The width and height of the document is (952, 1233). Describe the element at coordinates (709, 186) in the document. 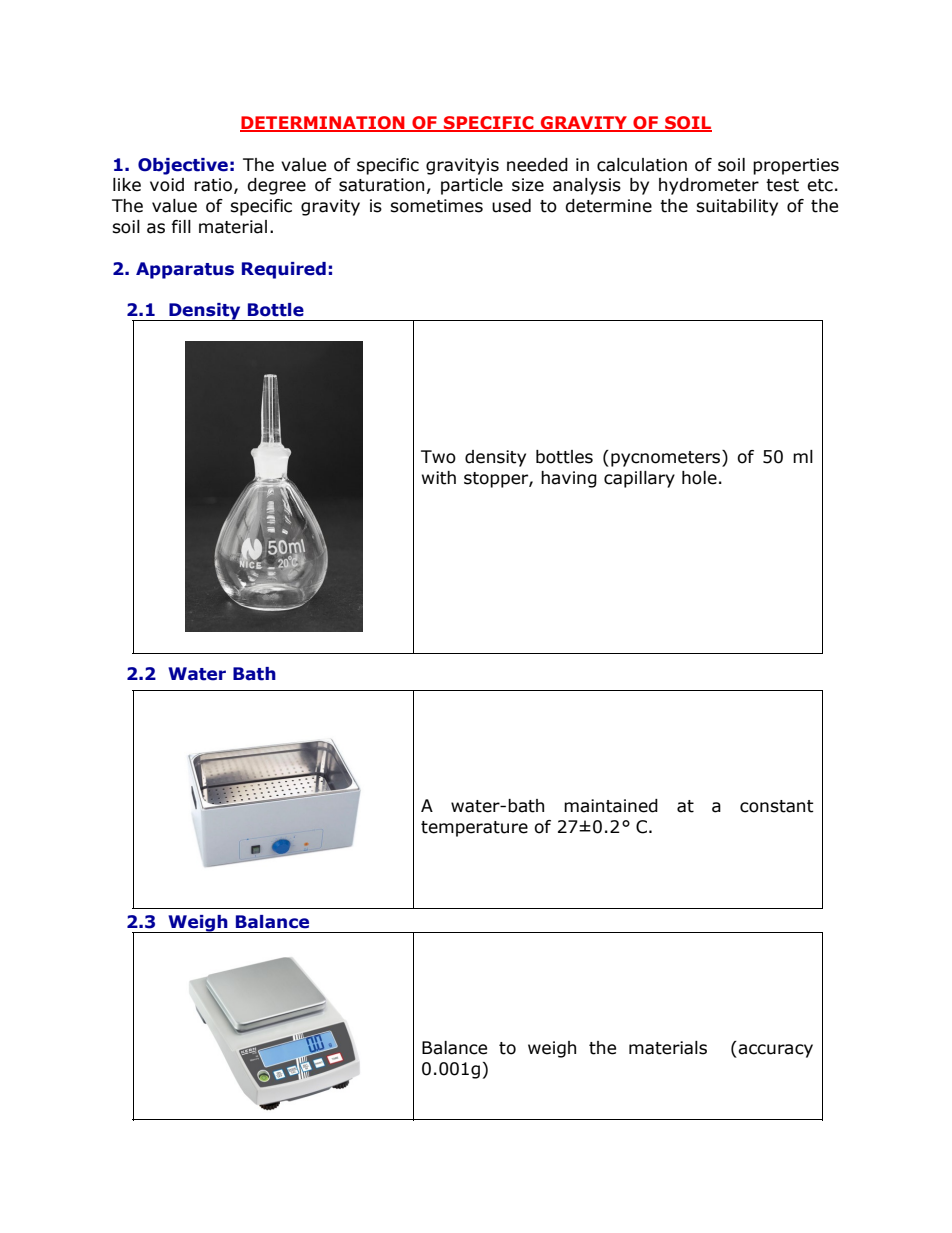

I see `hydrometer` at that location.
